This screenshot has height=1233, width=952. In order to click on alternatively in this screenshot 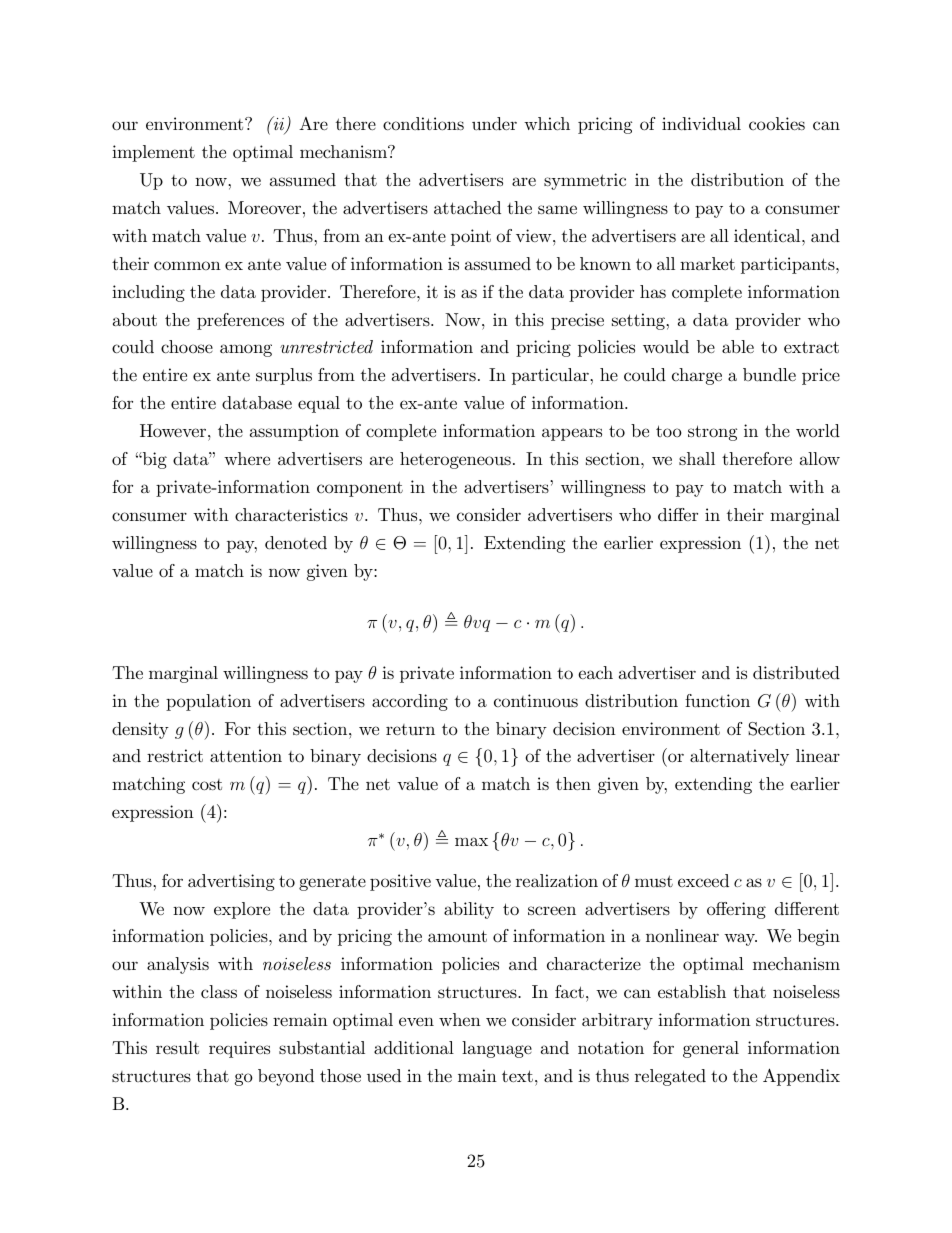, I will do `click(739, 757)`.
